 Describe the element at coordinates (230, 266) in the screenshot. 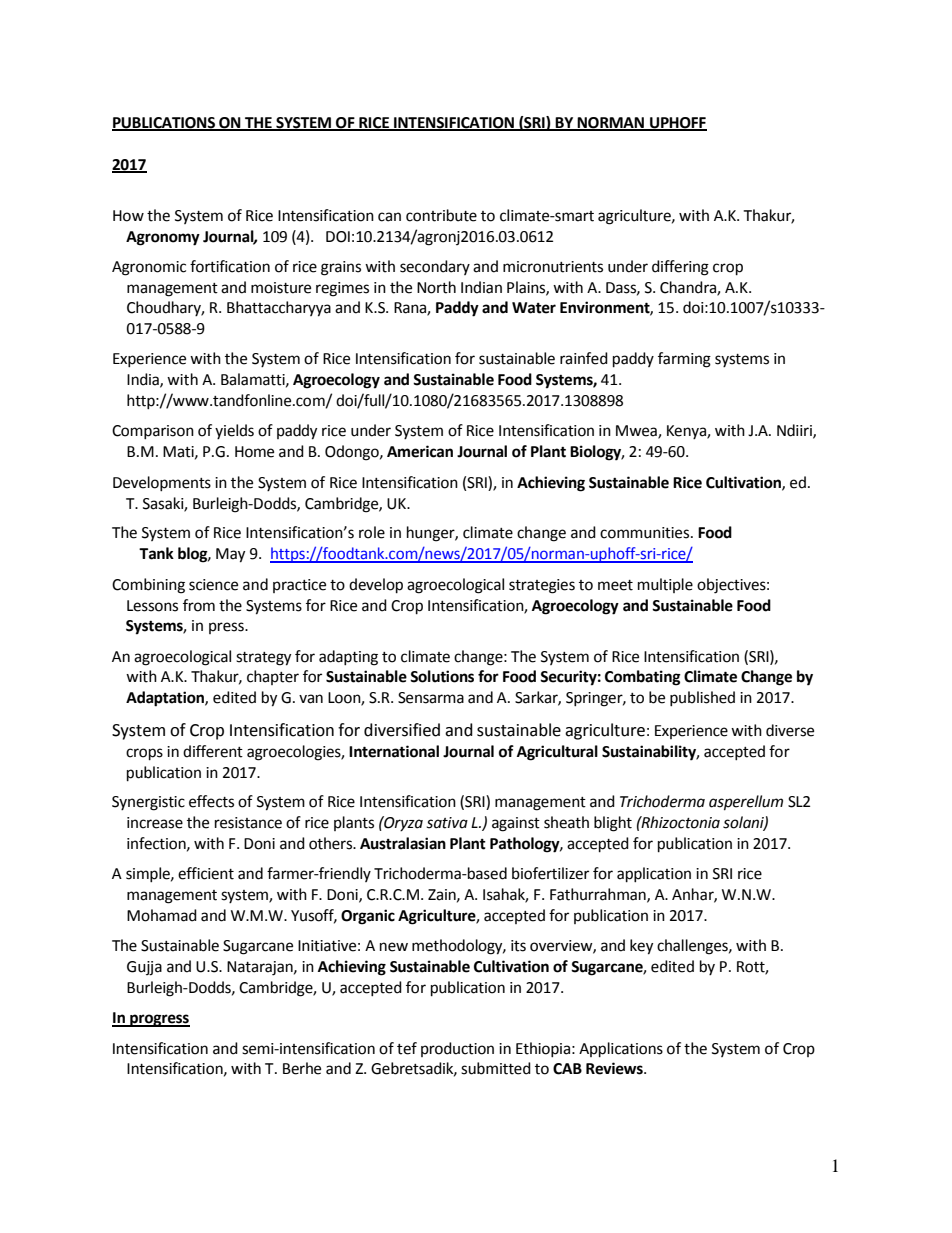

I see `fortification` at that location.
